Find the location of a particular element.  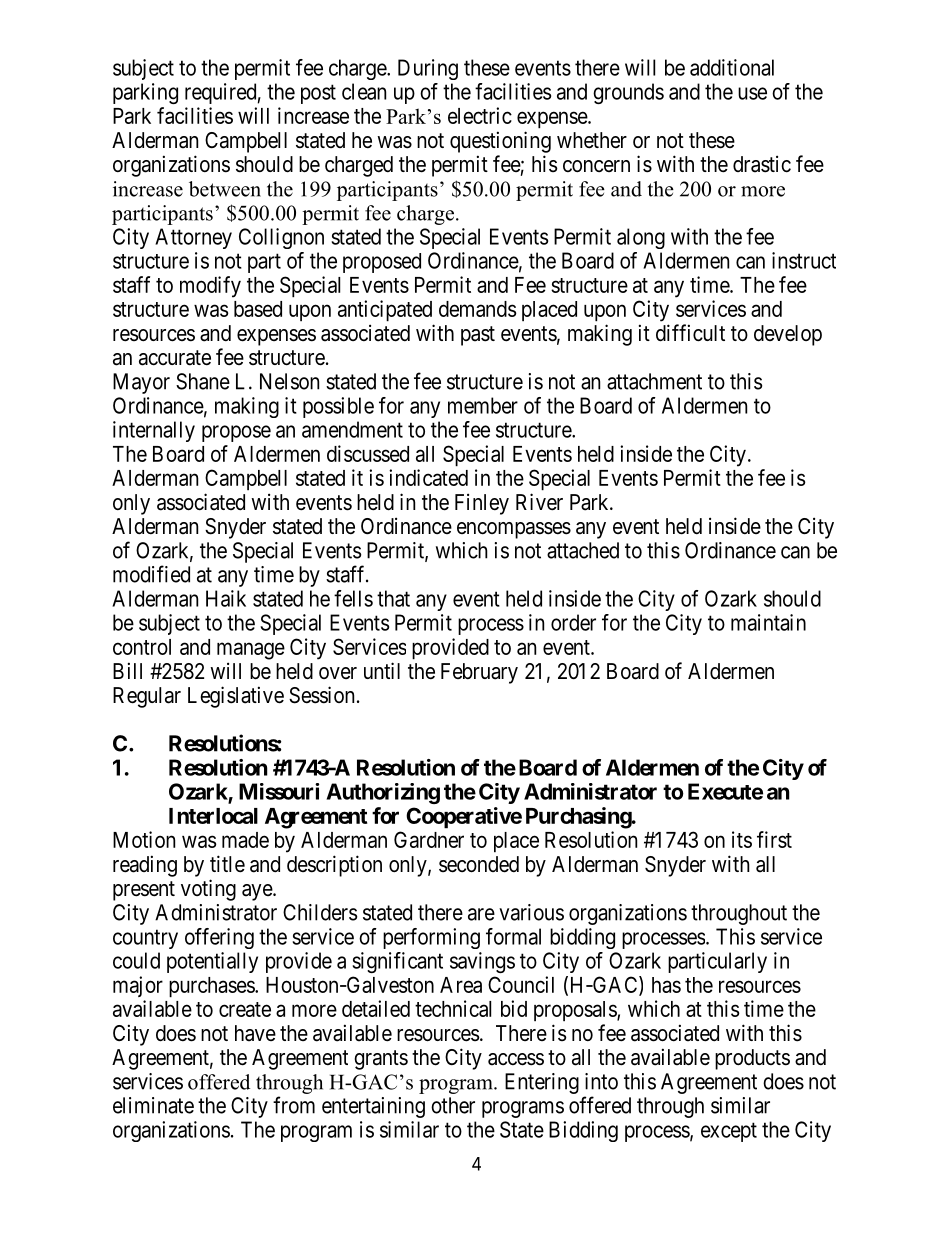

difficult is located at coordinates (690, 333).
